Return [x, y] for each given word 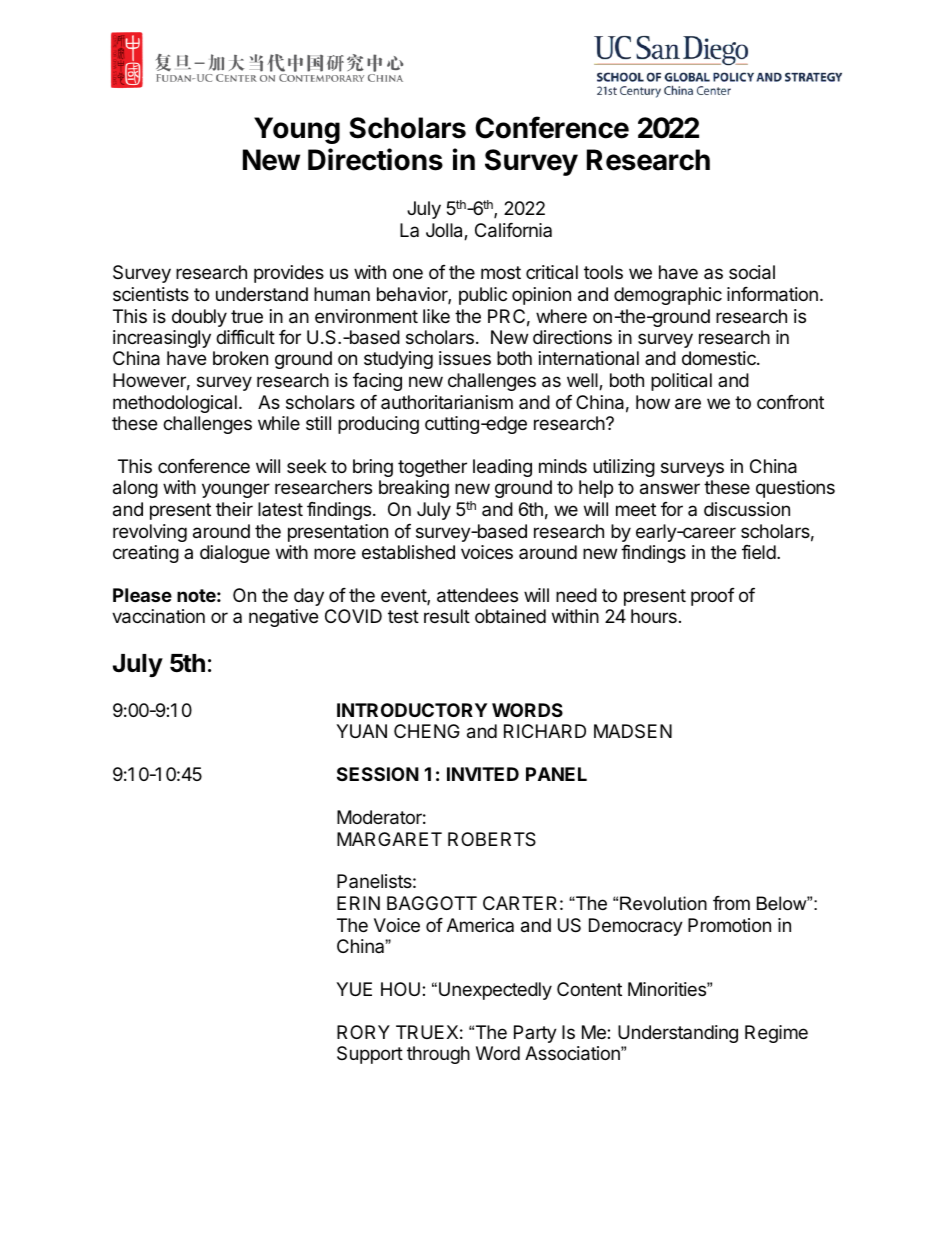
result [447, 616]
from [731, 903]
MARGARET [389, 839]
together [432, 468]
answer [670, 489]
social [752, 272]
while [279, 423]
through [438, 1055]
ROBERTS [492, 839]
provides [289, 274]
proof [713, 597]
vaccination [158, 616]
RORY [363, 1032]
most [501, 272]
